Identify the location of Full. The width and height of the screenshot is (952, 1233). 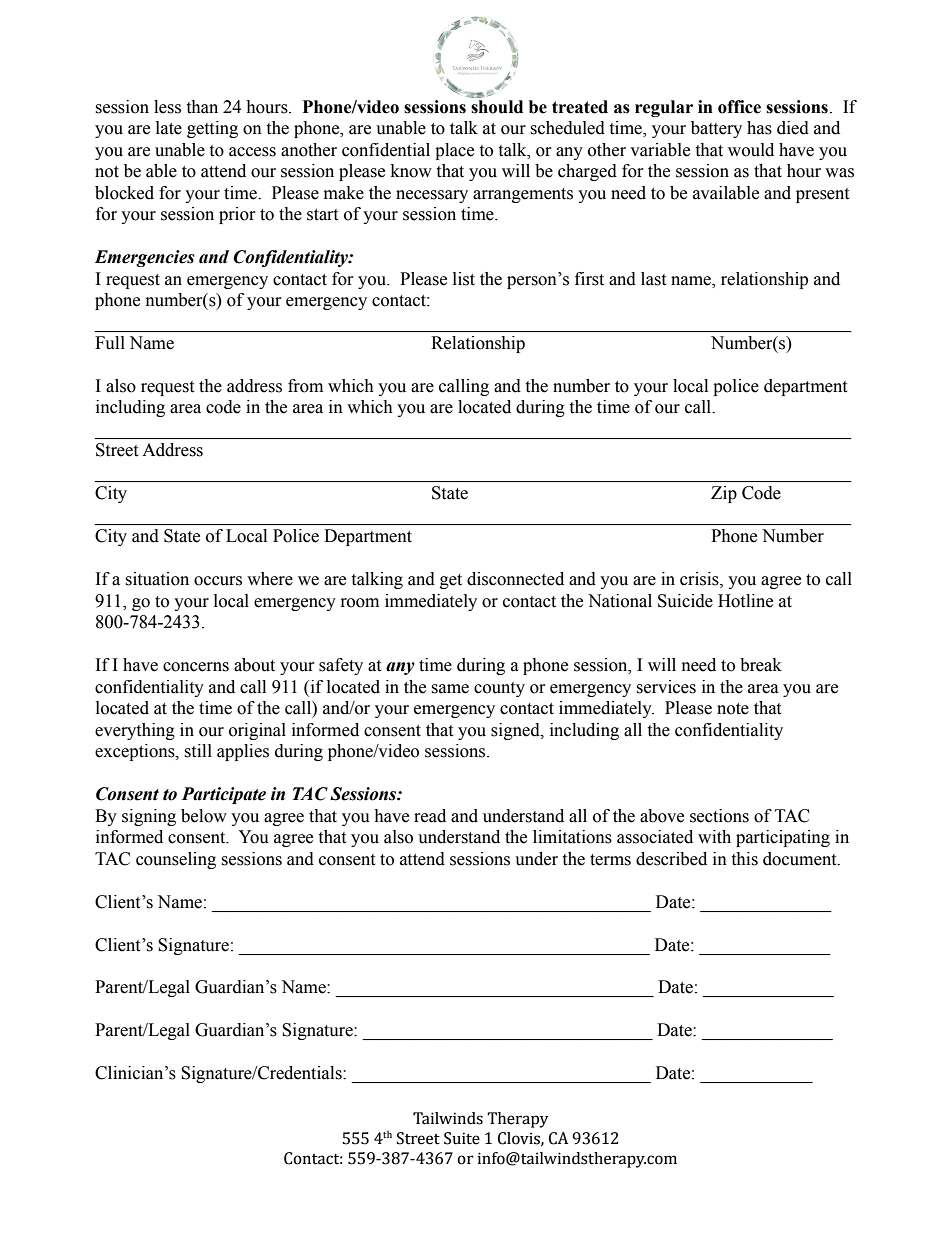
(110, 343).
